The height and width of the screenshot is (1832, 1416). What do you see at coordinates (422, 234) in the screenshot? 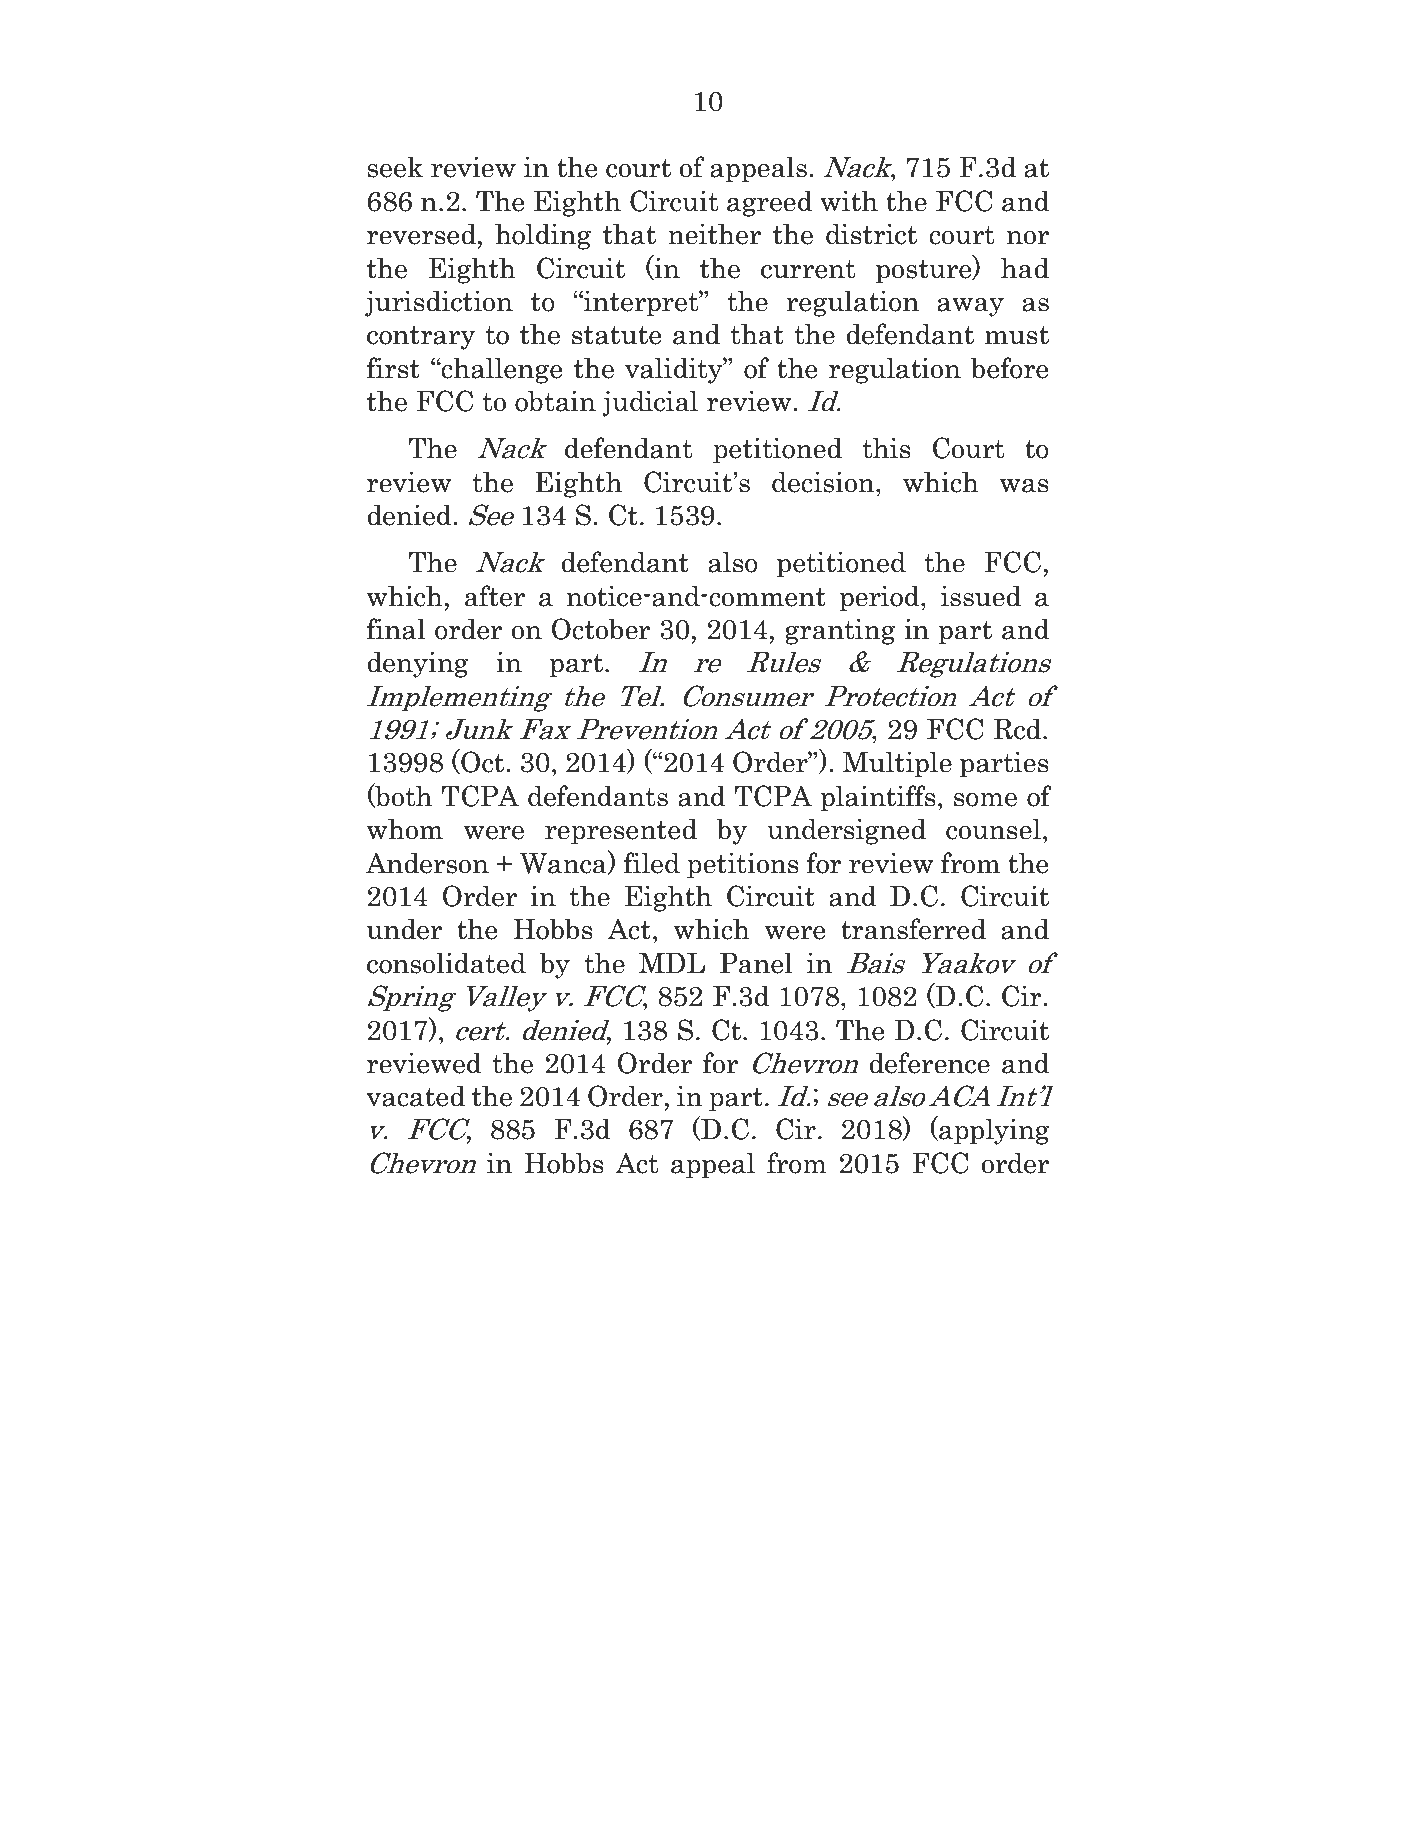
I see `reversed` at bounding box center [422, 234].
